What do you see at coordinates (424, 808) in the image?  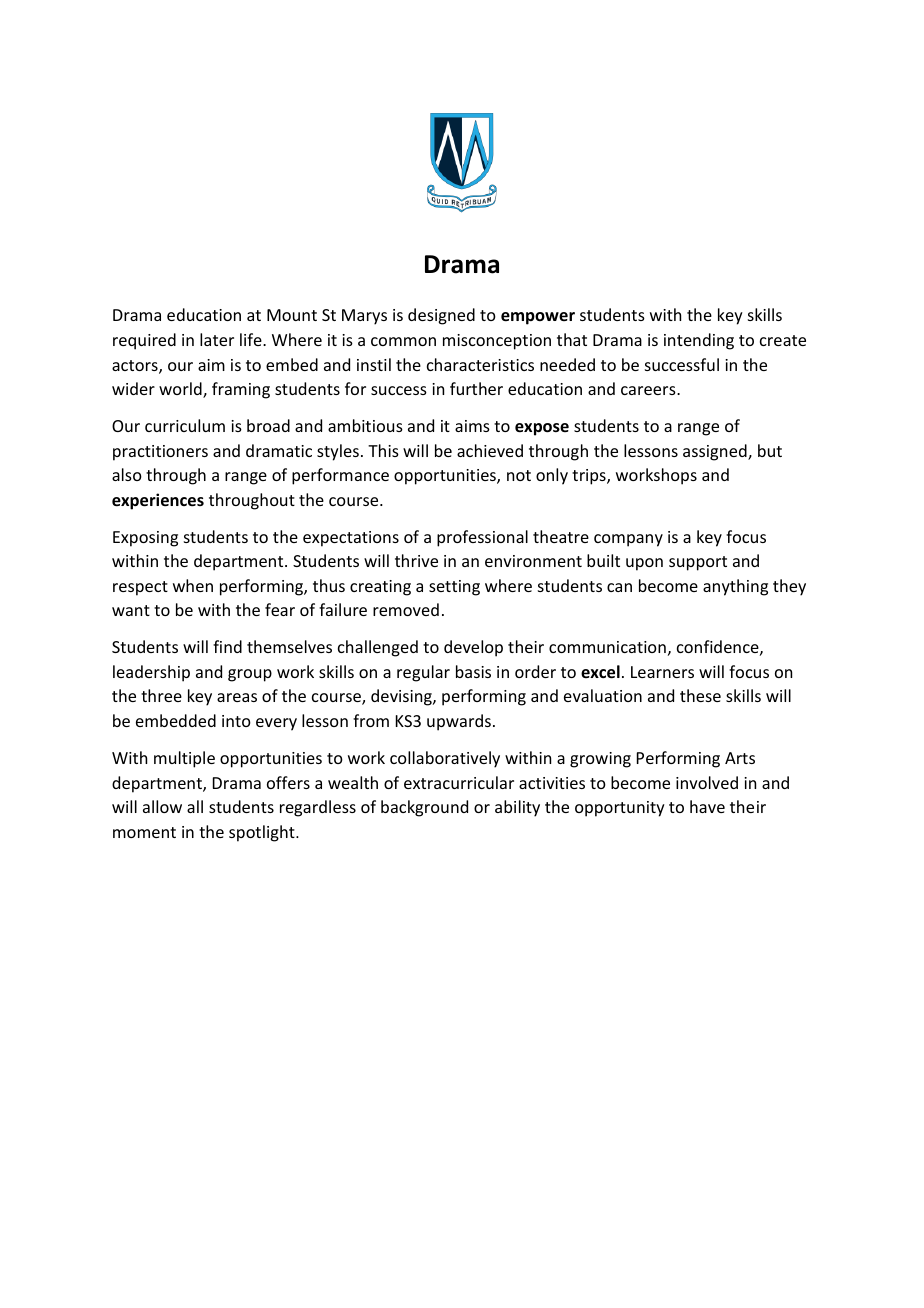 I see `background` at bounding box center [424, 808].
